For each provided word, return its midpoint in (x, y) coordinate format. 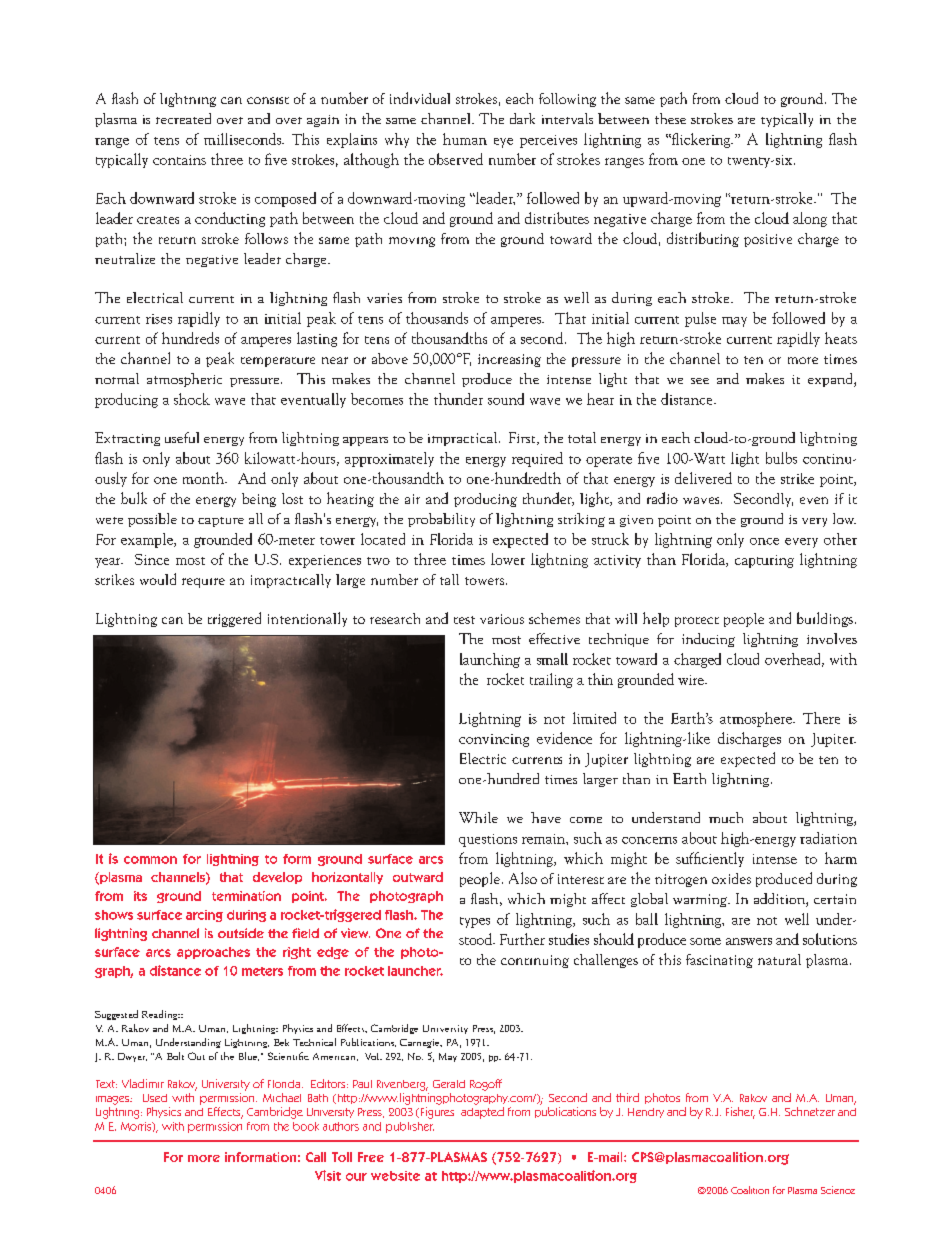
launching (490, 660)
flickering (701, 140)
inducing (708, 640)
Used (155, 1098)
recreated (183, 118)
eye (503, 143)
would (158, 579)
